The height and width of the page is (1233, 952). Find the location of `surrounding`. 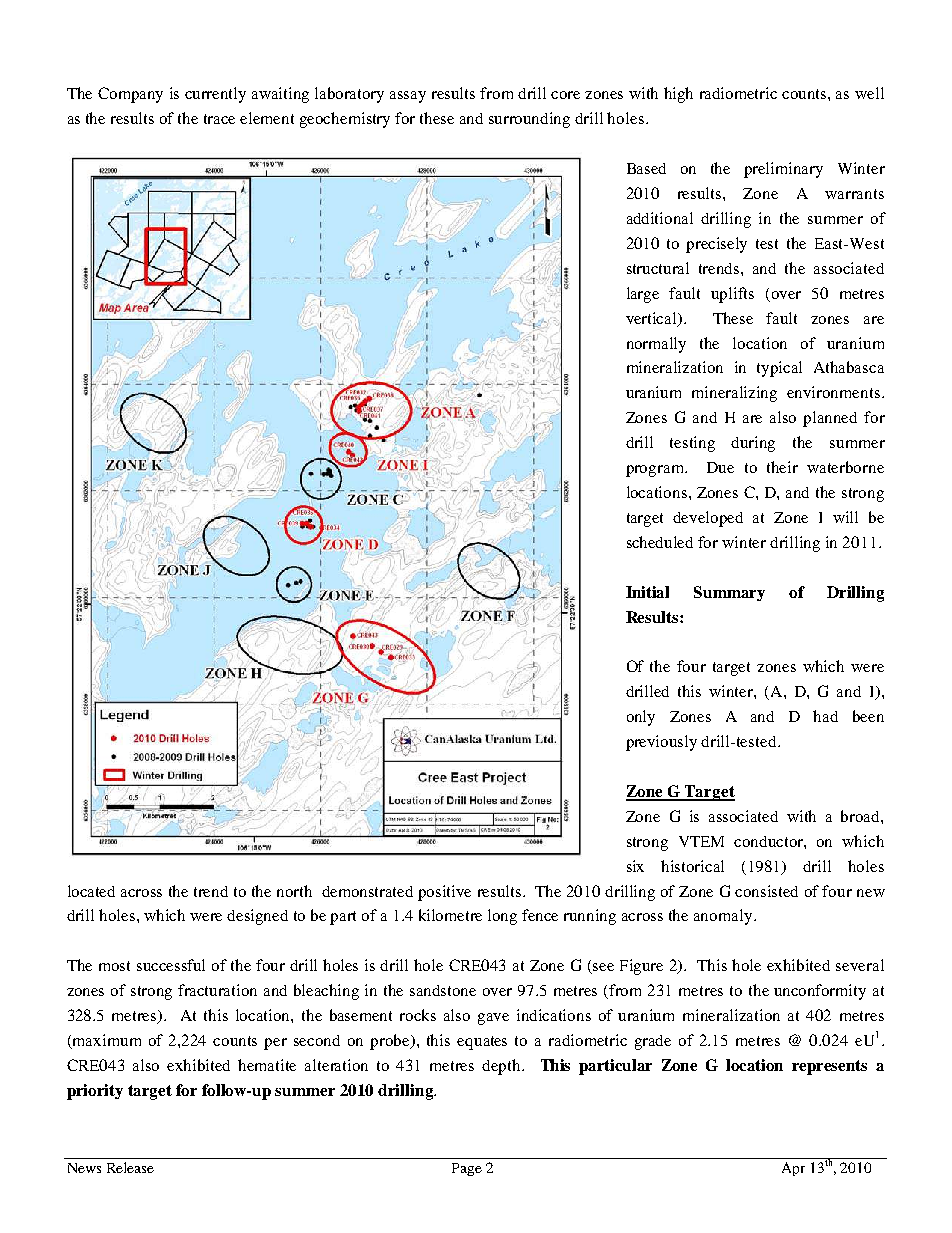

surrounding is located at coordinates (529, 120).
